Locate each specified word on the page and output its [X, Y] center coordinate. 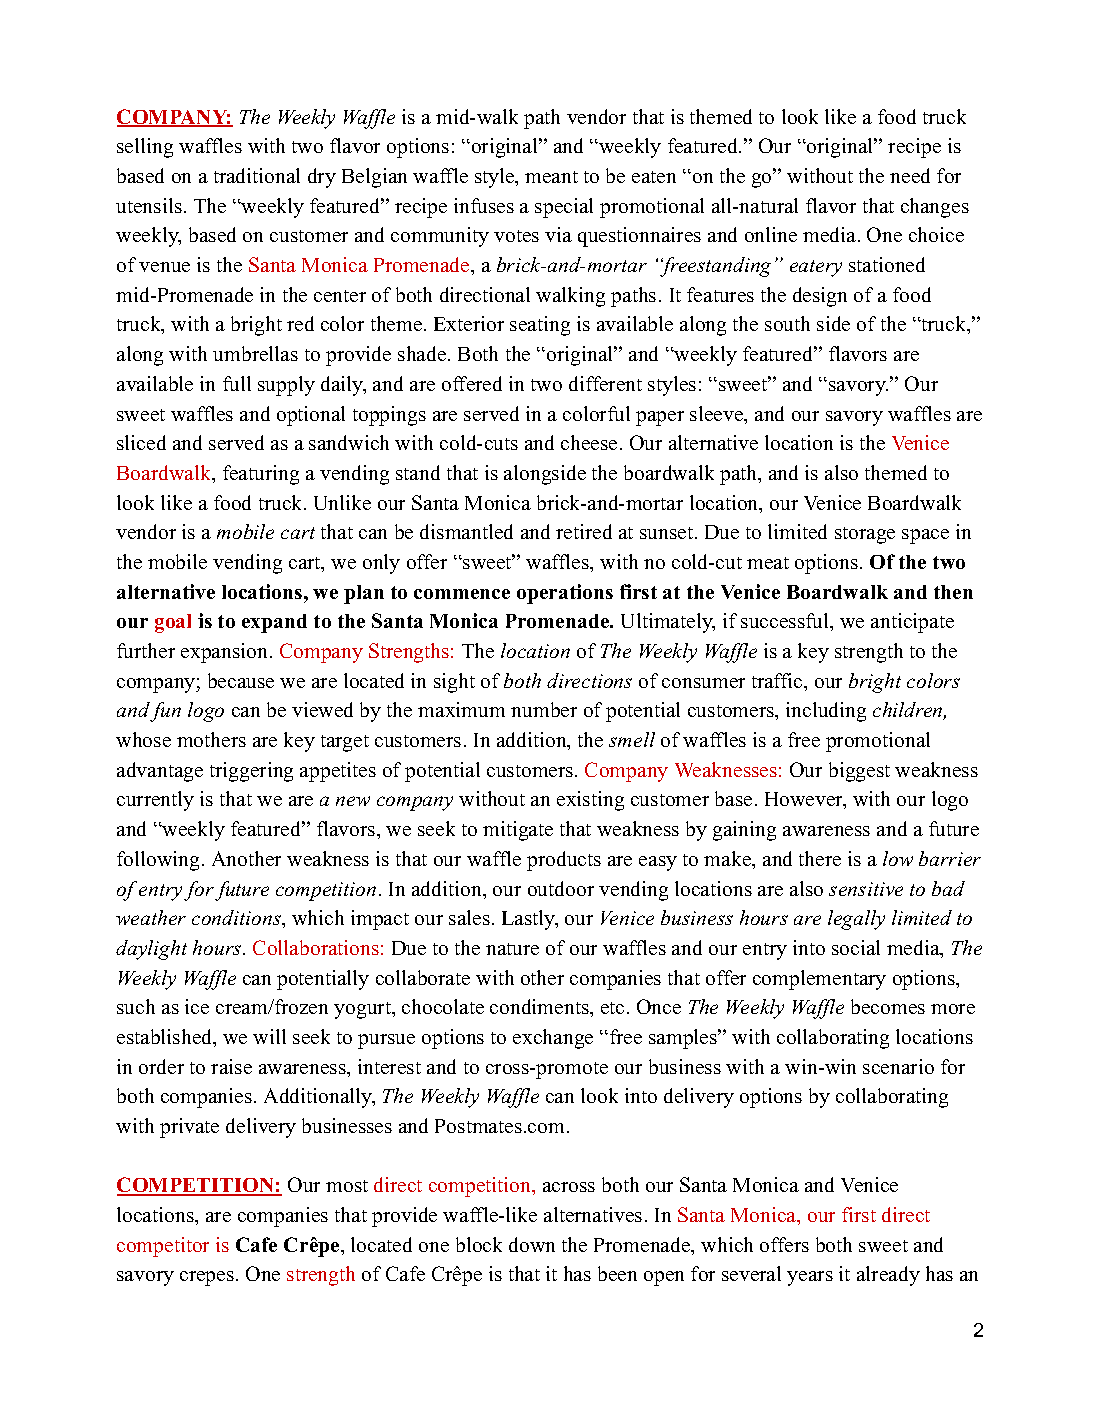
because [241, 680]
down [532, 1244]
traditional [257, 175]
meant [551, 177]
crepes [207, 1278]
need [910, 175]
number [544, 709]
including [826, 712]
